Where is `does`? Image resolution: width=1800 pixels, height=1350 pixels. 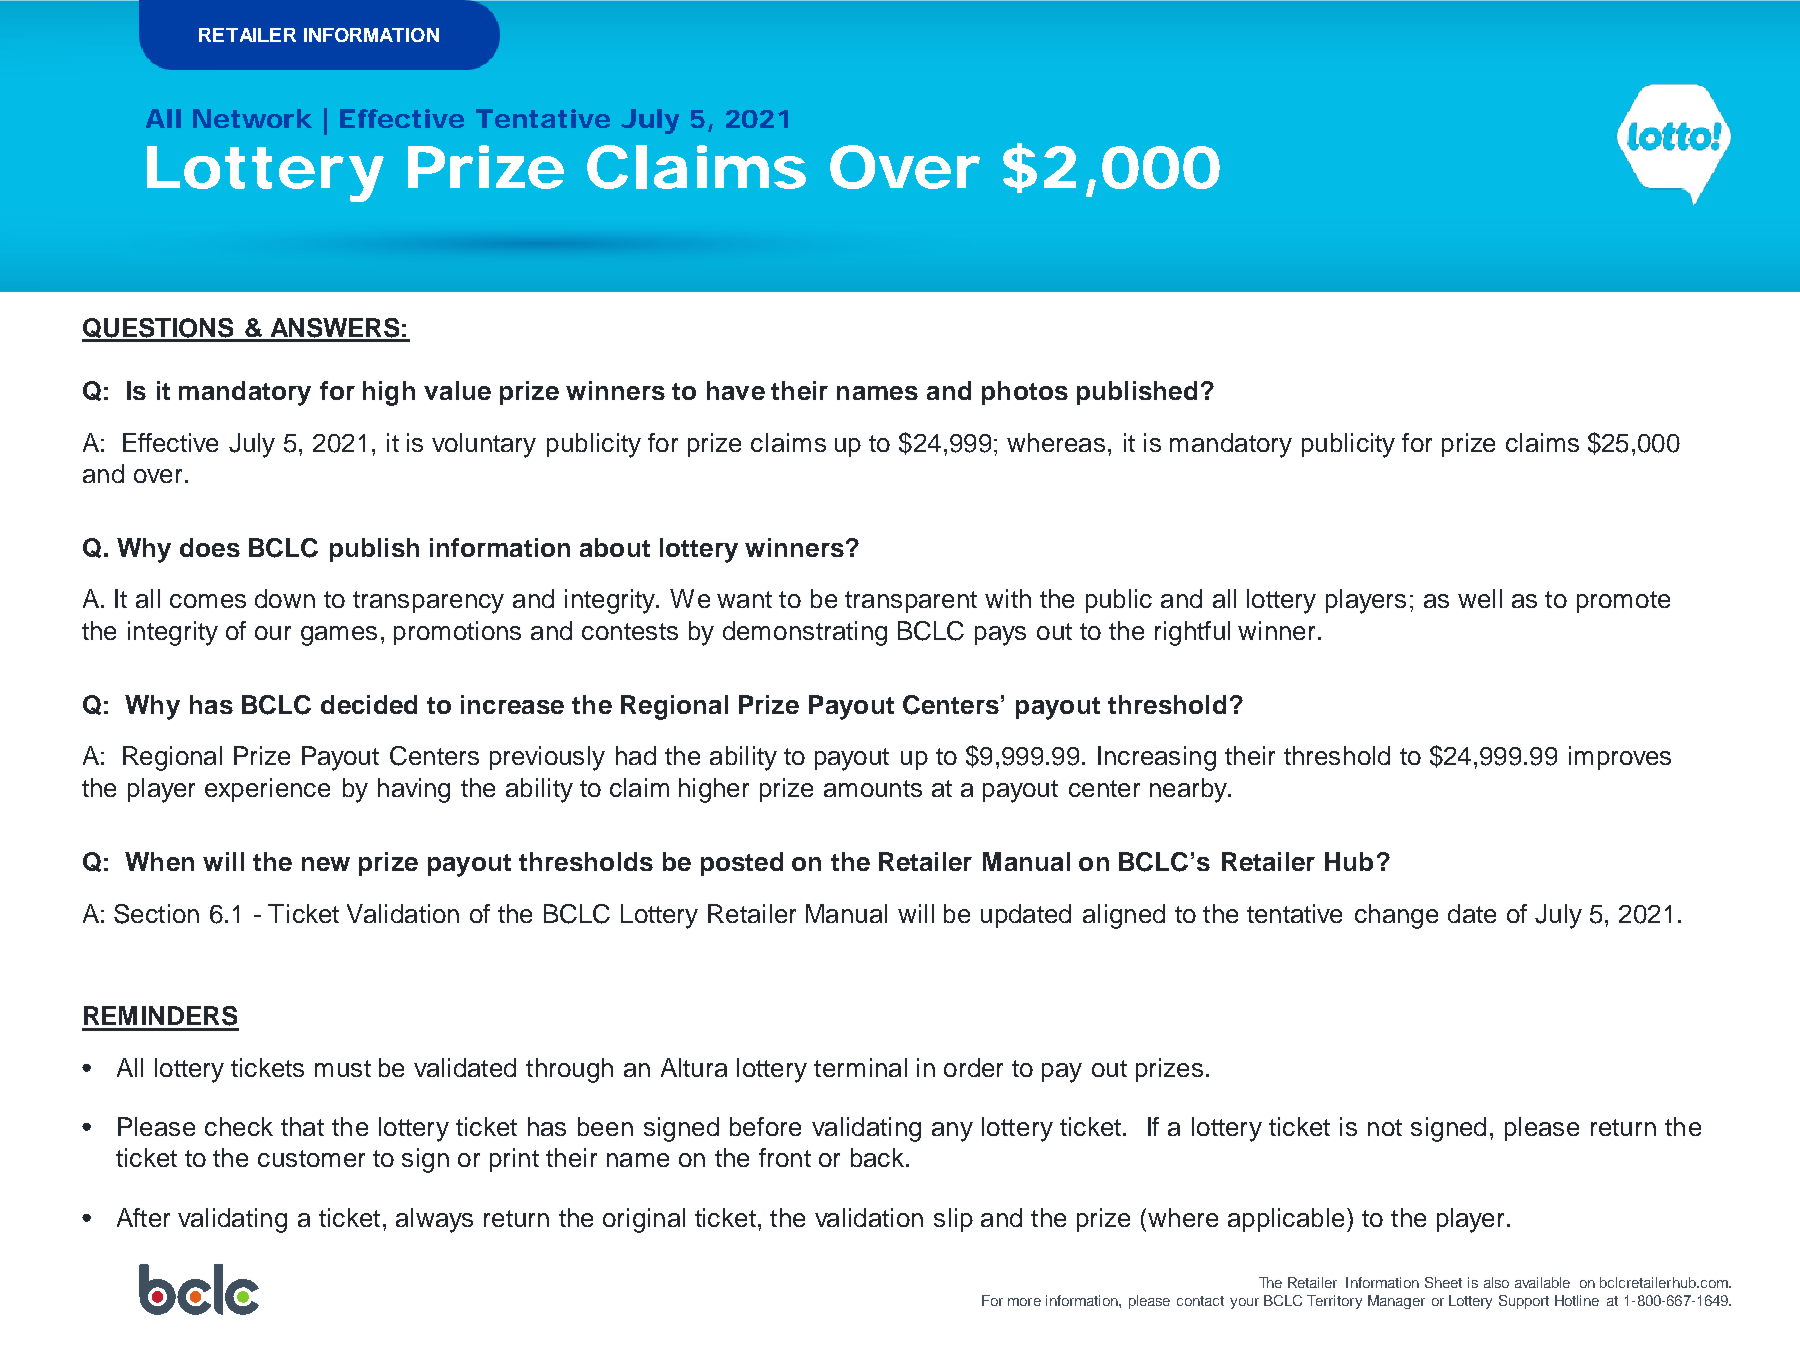 does is located at coordinates (210, 547).
